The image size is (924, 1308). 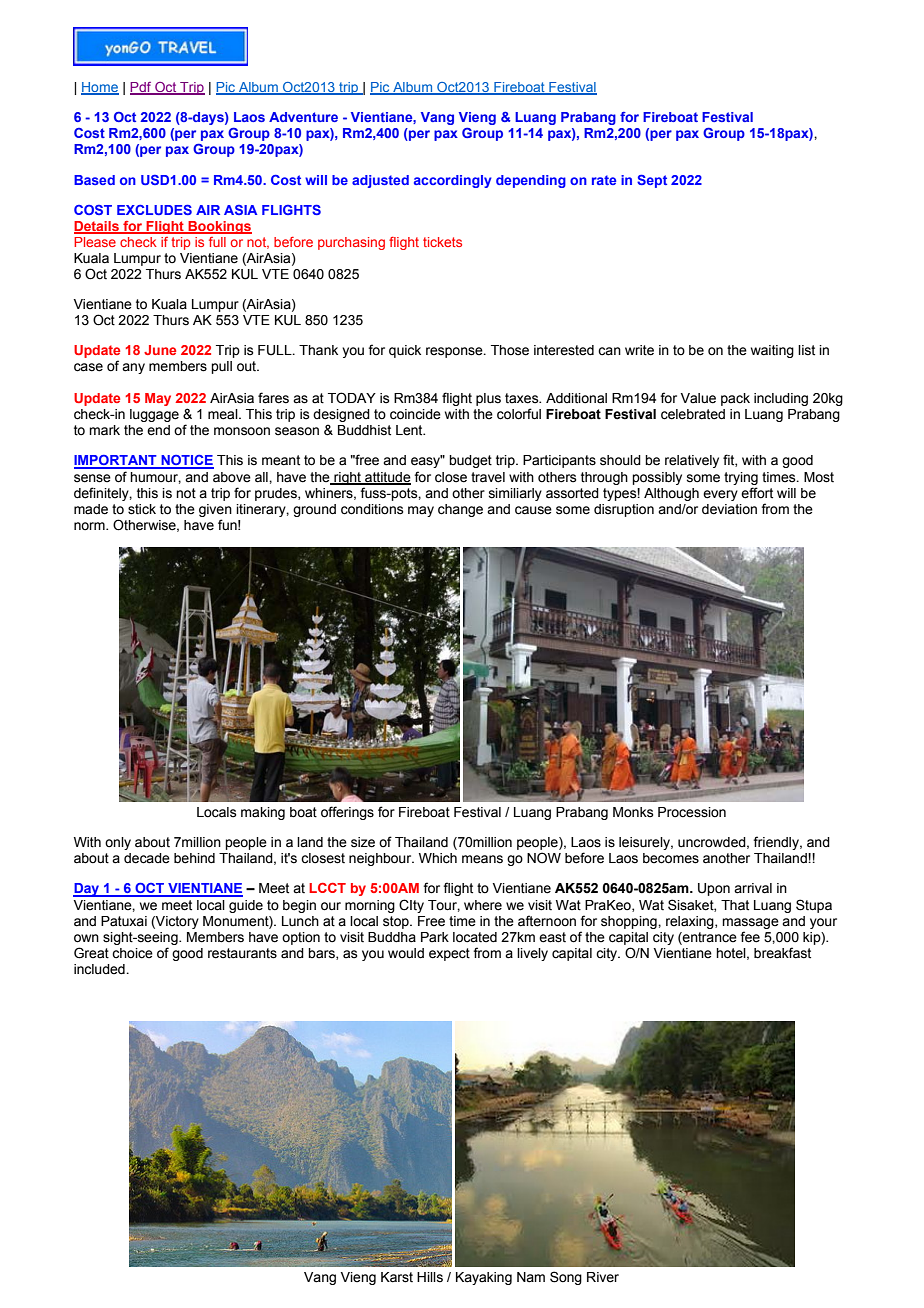 What do you see at coordinates (397, 1277) in the image?
I see `Karst` at bounding box center [397, 1277].
